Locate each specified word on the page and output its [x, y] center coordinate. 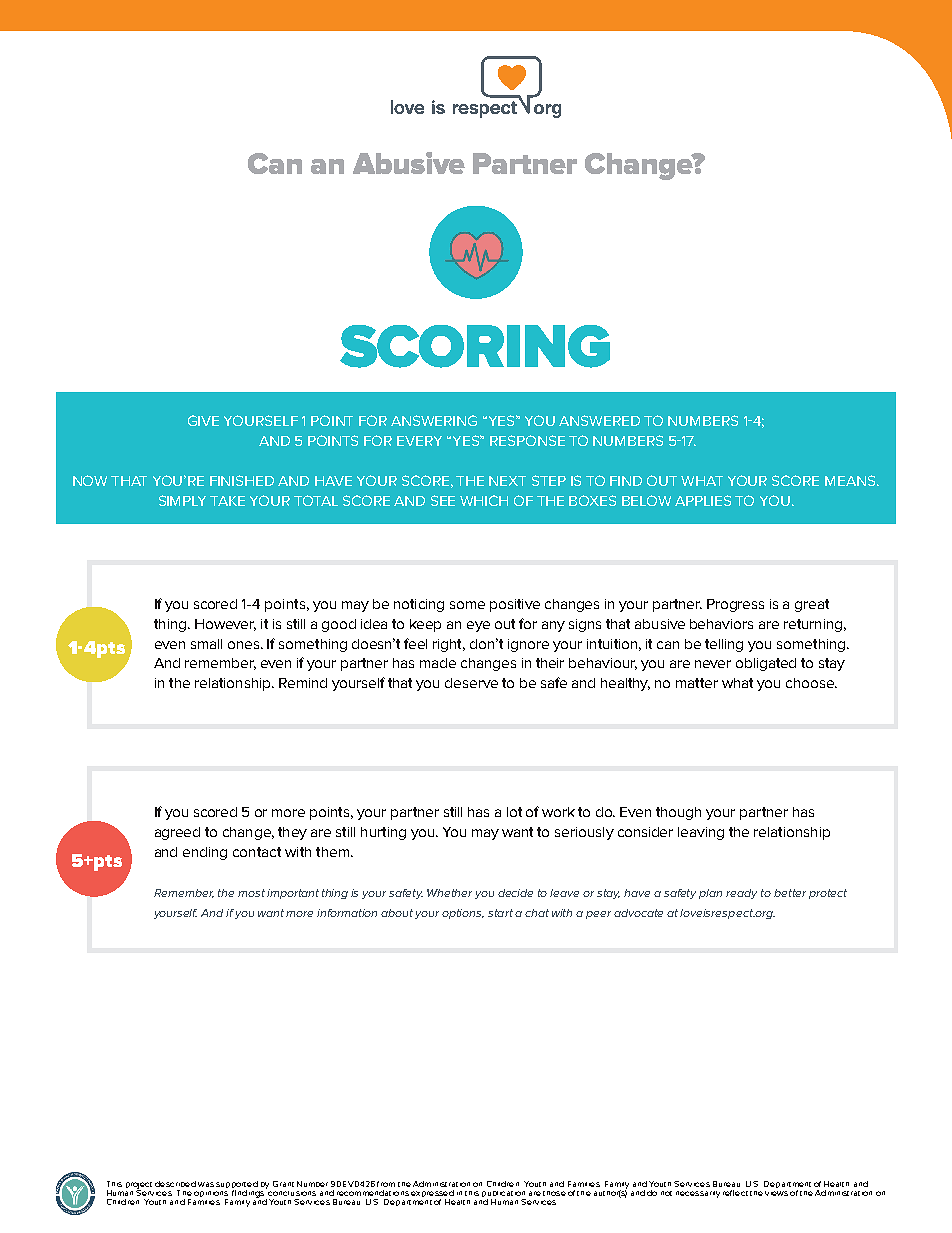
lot [514, 812]
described [175, 1184]
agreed [177, 833]
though [678, 813]
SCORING [475, 346]
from [386, 1184]
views [776, 1193]
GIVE [203, 420]
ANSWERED [599, 420]
